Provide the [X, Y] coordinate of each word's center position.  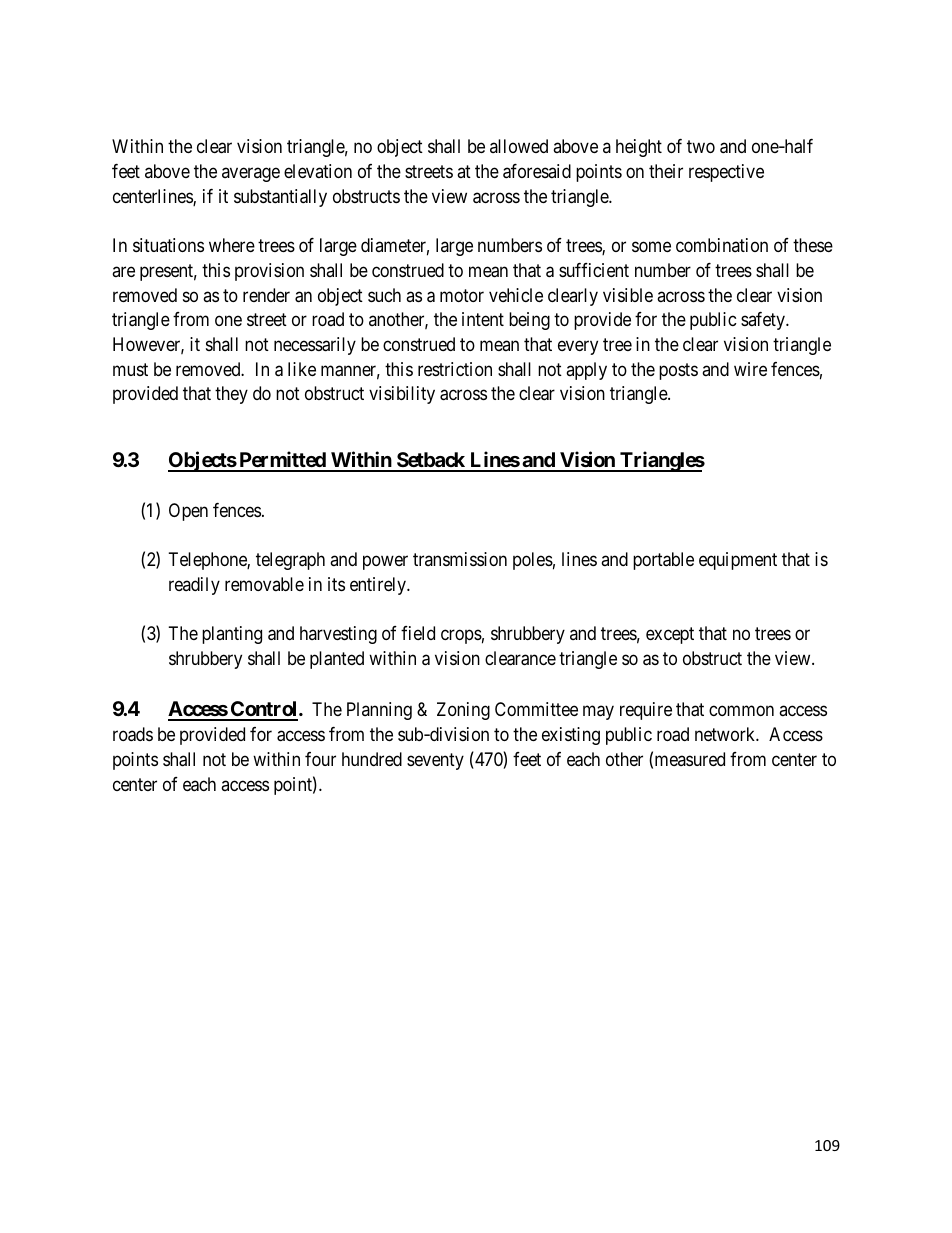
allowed [519, 146]
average [251, 174]
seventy [435, 761]
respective [726, 173]
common [741, 711]
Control [264, 710]
